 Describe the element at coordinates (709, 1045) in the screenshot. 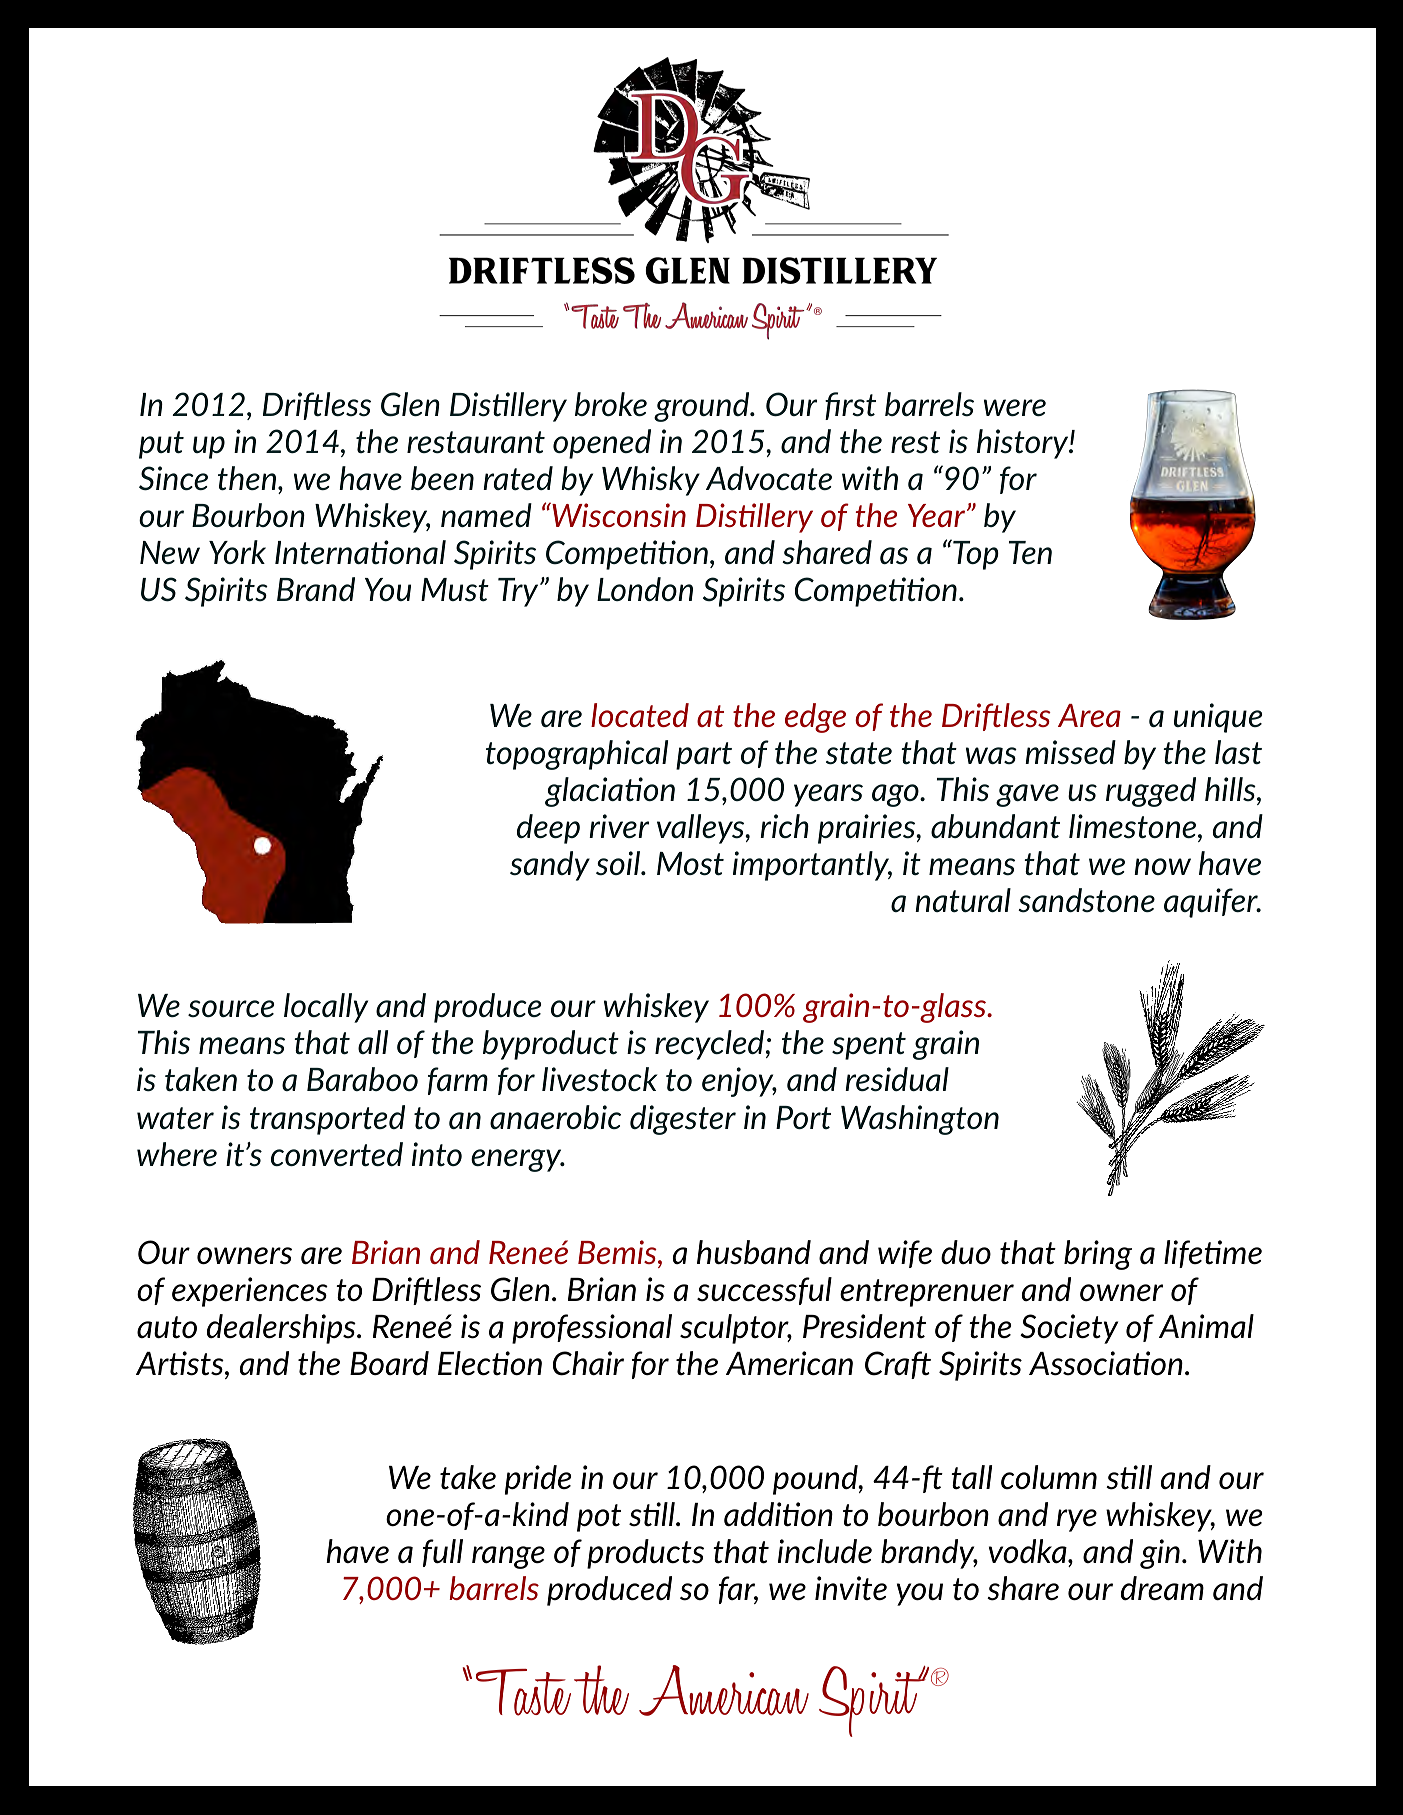

I see `recycled` at that location.
